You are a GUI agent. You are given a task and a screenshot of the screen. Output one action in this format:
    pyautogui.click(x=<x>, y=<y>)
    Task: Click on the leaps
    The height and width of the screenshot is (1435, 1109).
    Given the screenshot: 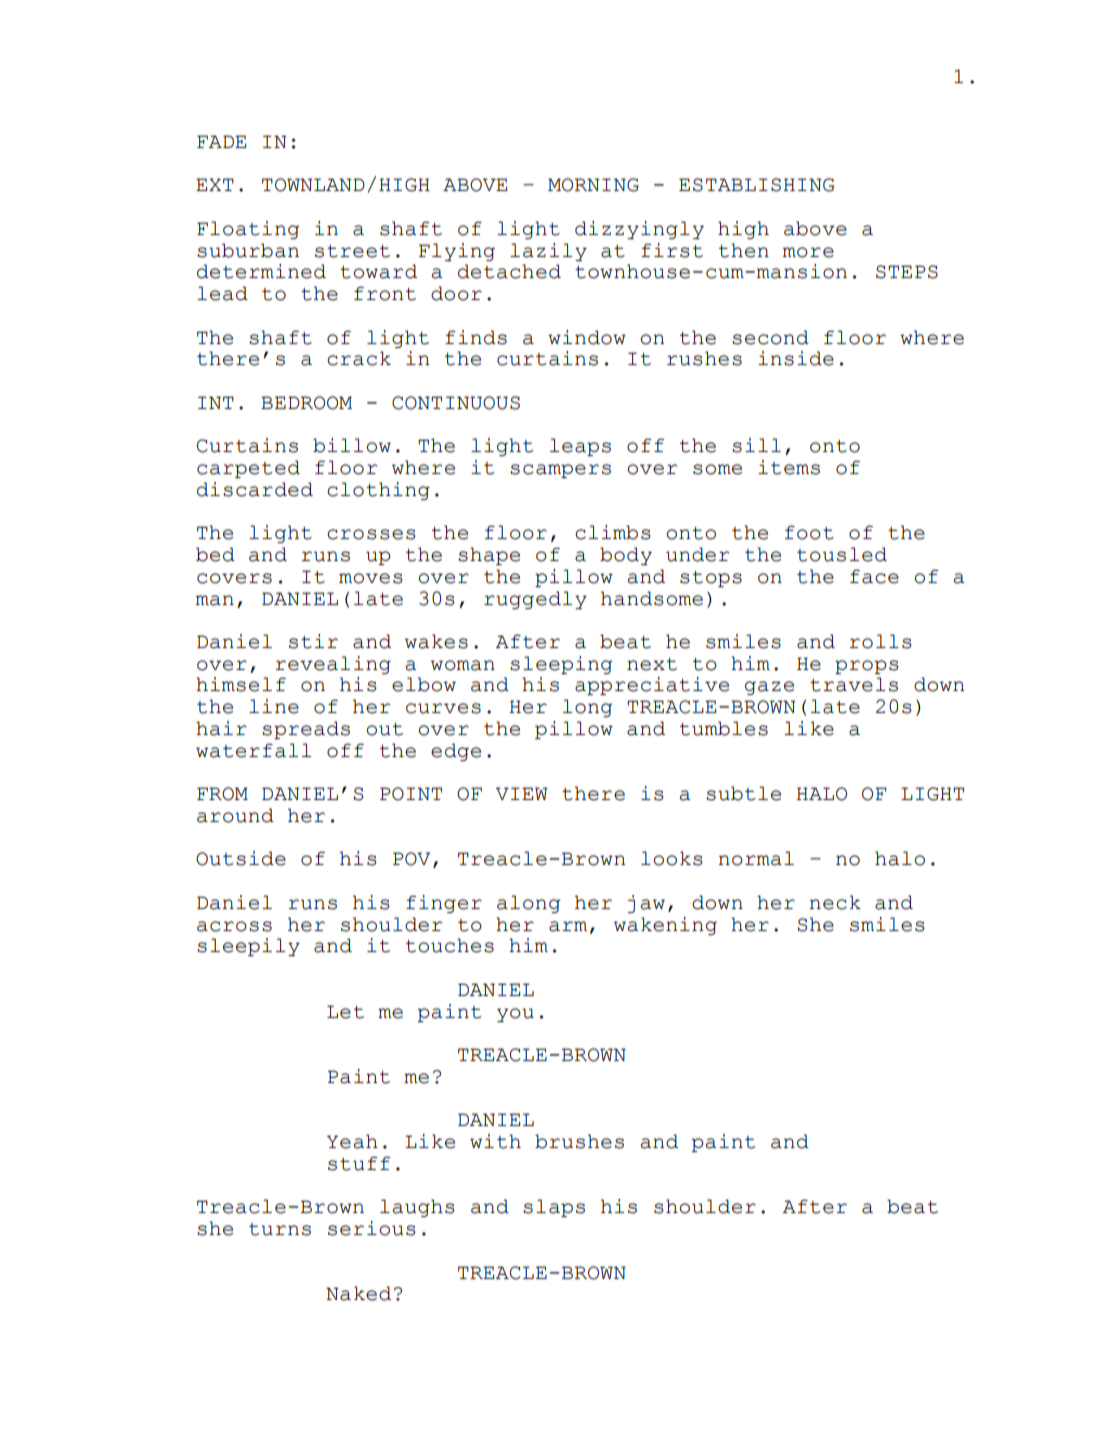 What is the action you would take?
    pyautogui.click(x=580, y=447)
